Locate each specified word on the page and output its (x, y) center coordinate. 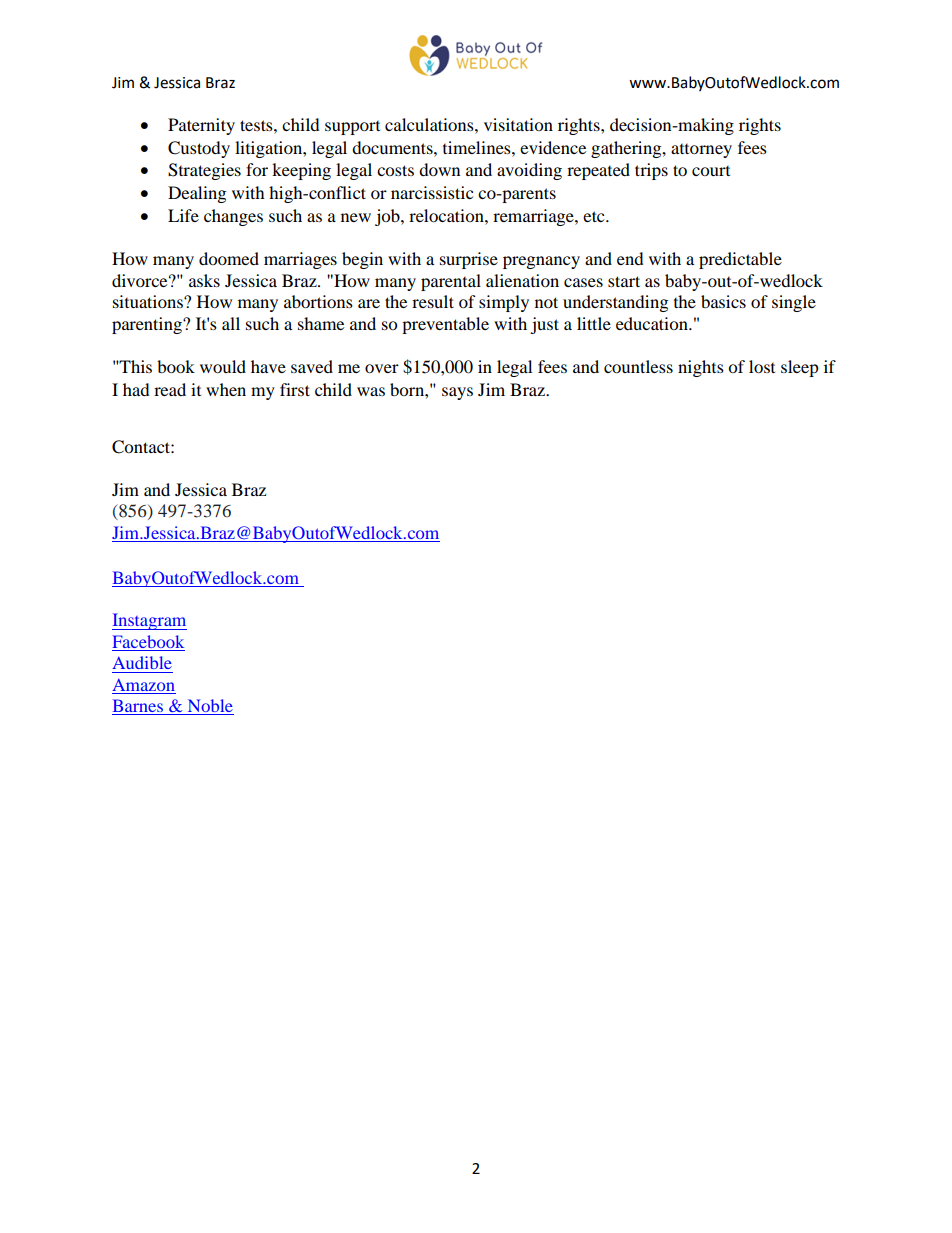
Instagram (149, 621)
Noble (209, 707)
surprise (469, 260)
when (226, 389)
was (371, 391)
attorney (701, 151)
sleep (800, 368)
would (223, 366)
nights (701, 368)
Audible (142, 662)
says (457, 393)
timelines (478, 147)
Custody (199, 149)
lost (762, 366)
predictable (740, 260)
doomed (229, 258)
